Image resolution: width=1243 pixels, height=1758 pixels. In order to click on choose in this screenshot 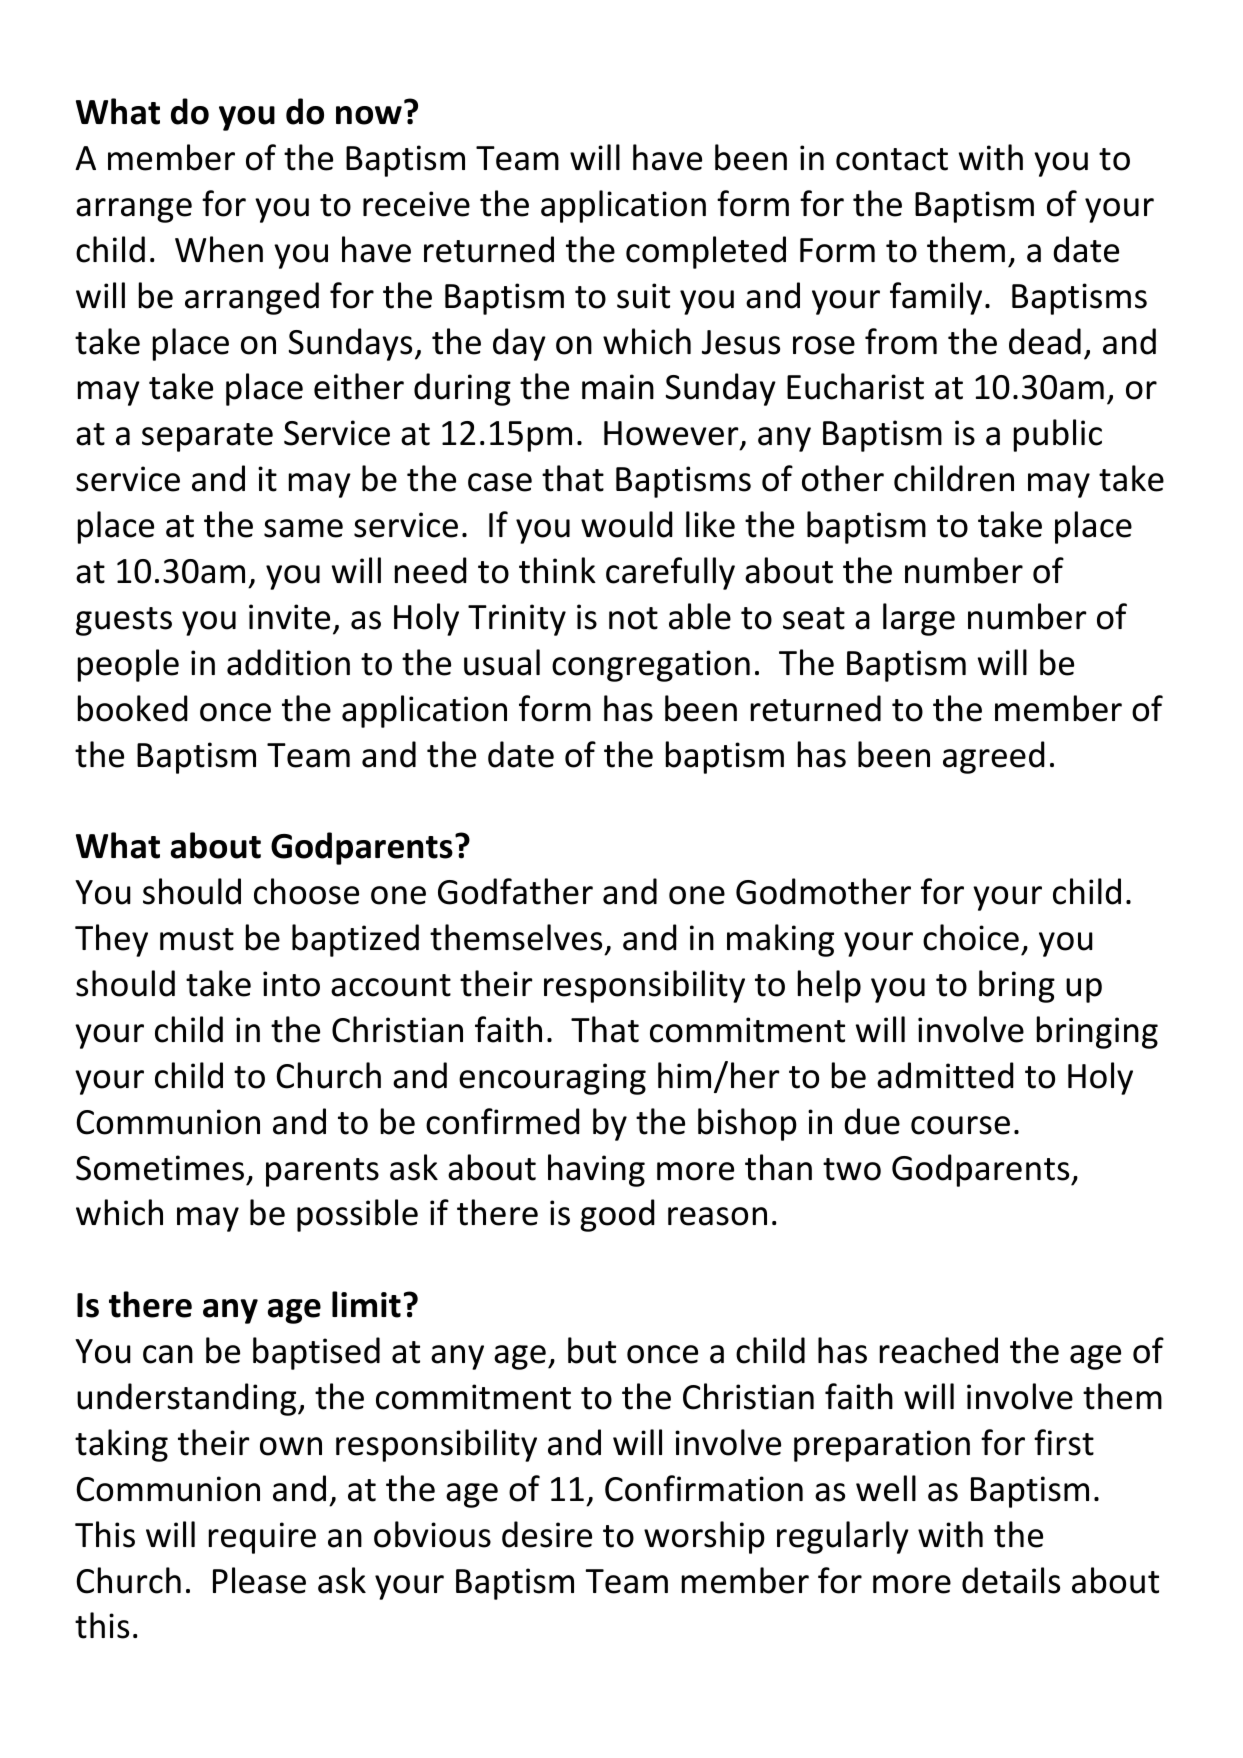, I will do `click(306, 891)`.
